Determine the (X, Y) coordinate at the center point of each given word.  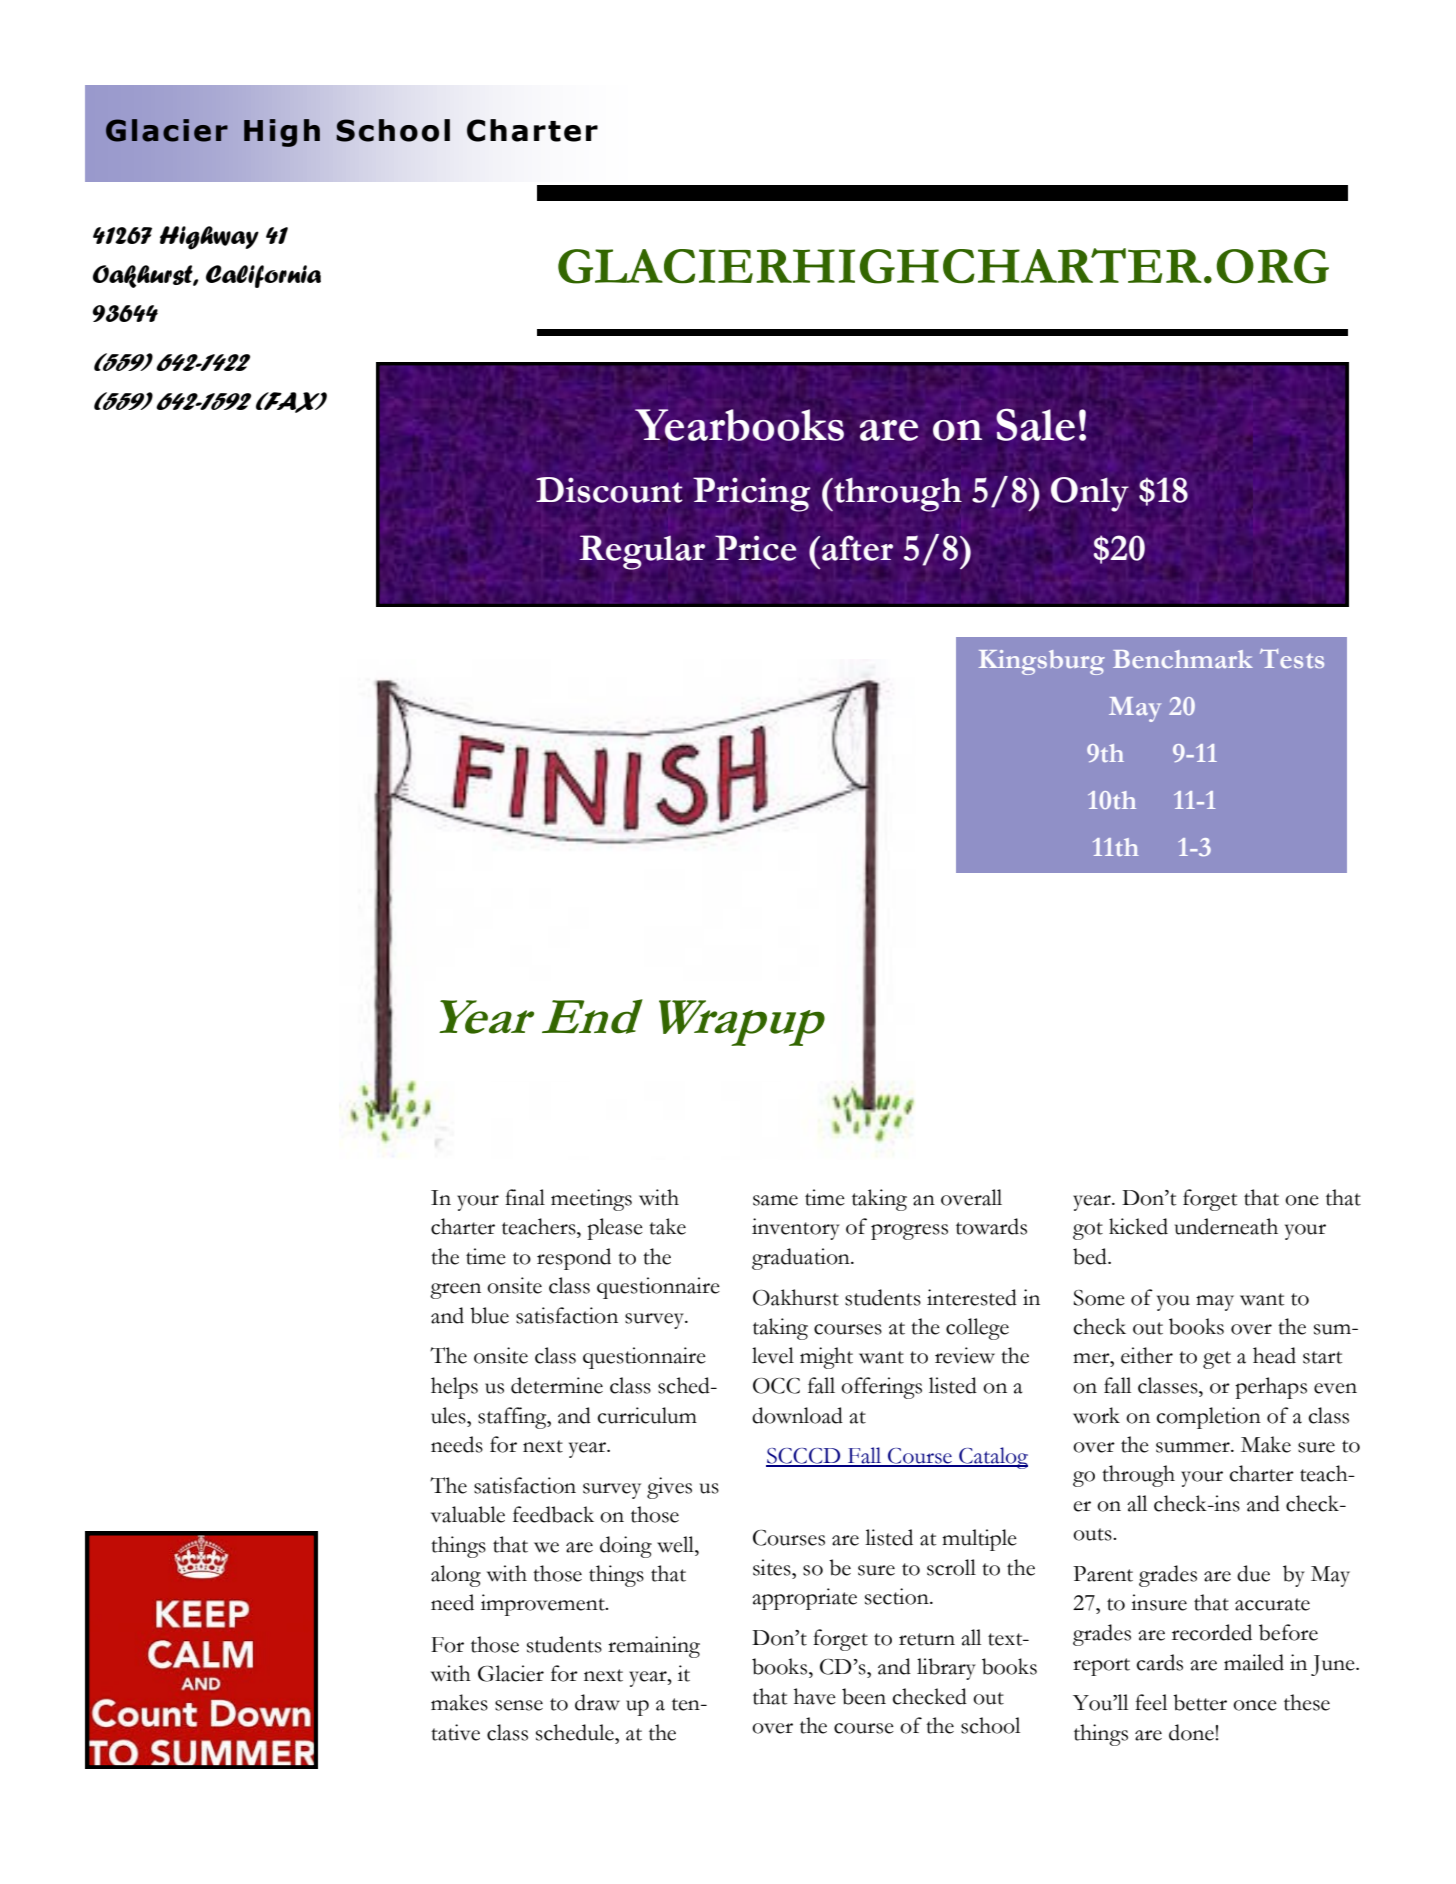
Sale (1035, 424)
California (263, 276)
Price (755, 548)
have (815, 1696)
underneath (1226, 1226)
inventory (796, 1229)
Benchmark (1183, 659)
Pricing (751, 494)
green (455, 1291)
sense (519, 1705)
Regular (642, 552)
